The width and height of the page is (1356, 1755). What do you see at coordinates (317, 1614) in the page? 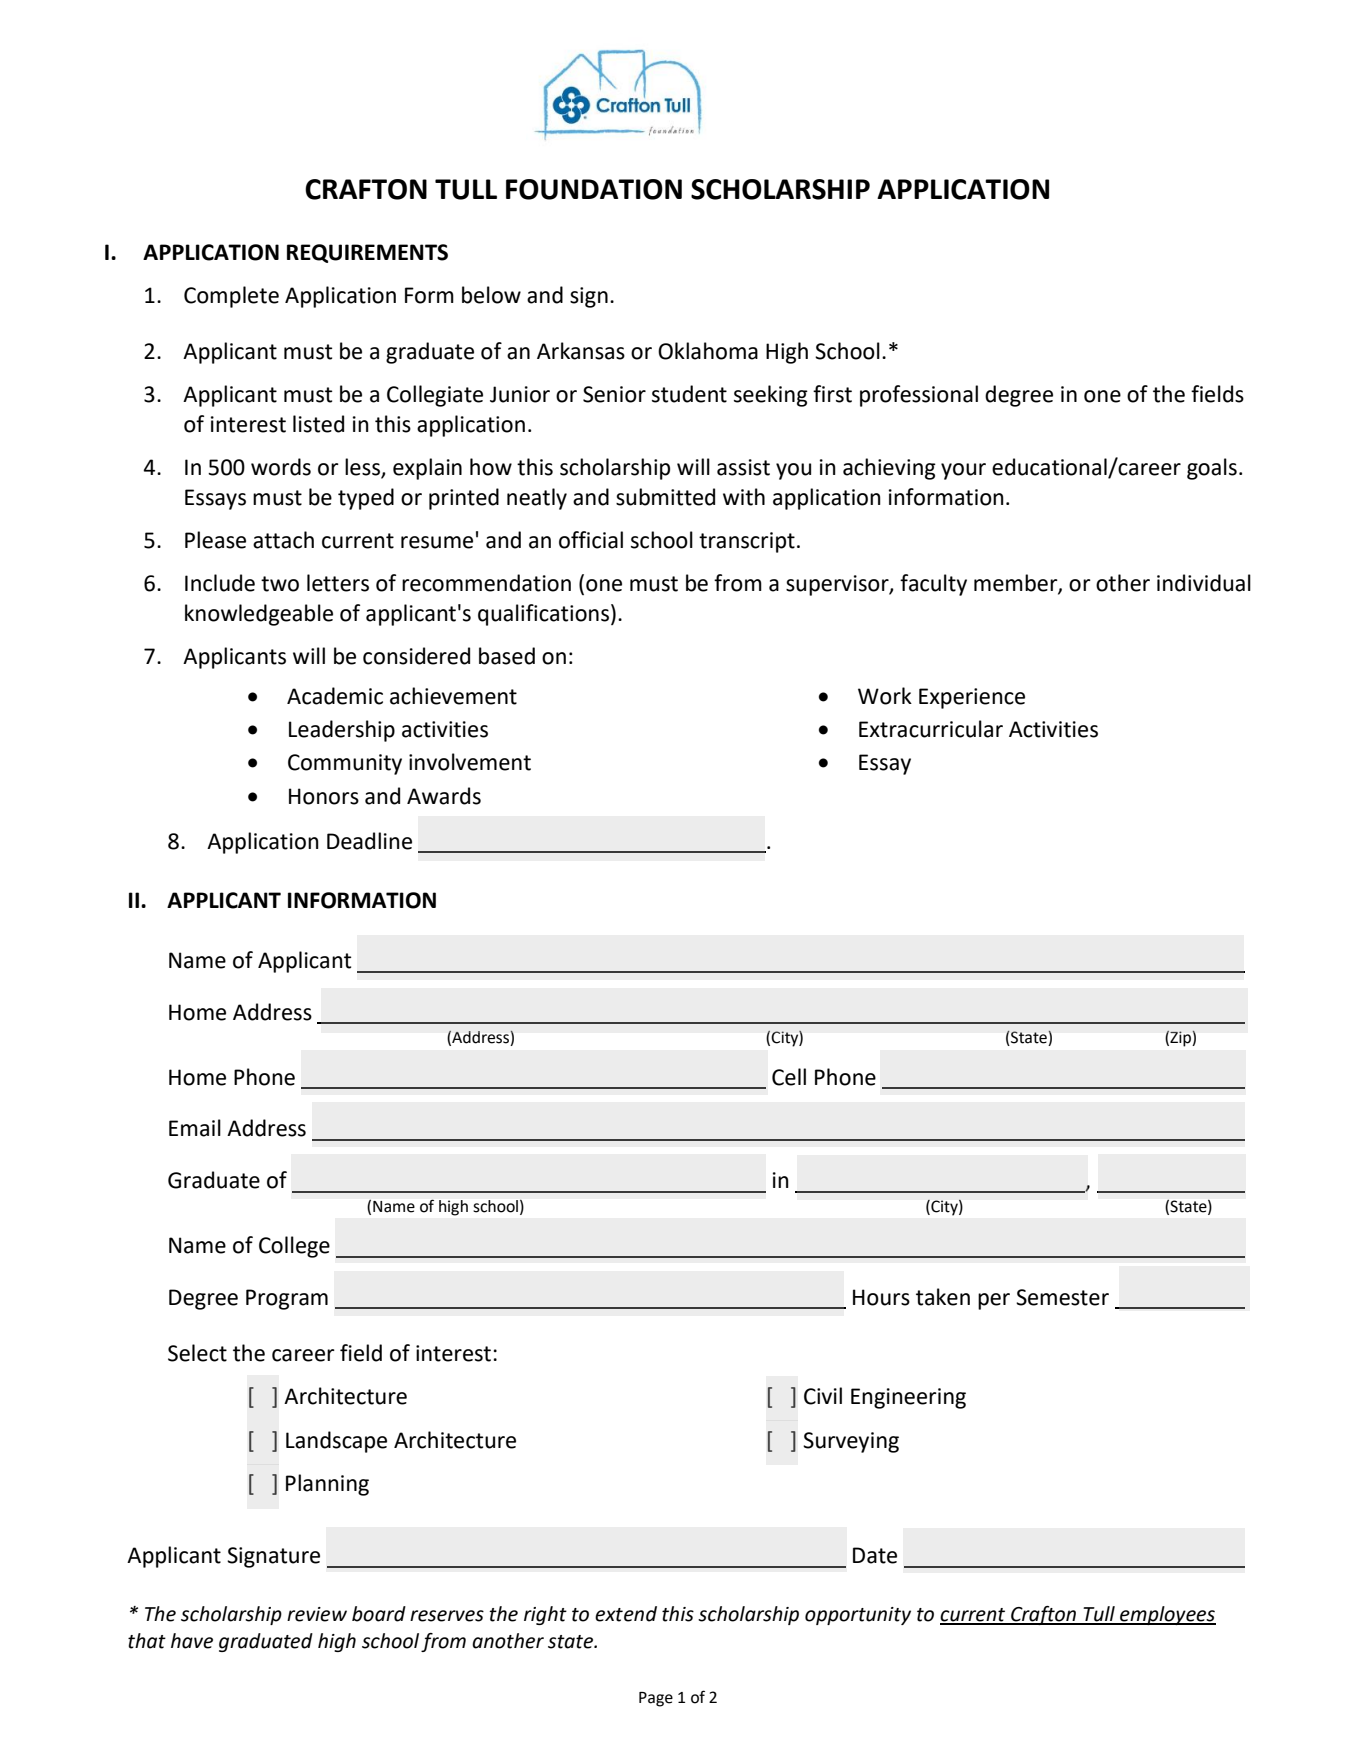
I see `review` at bounding box center [317, 1614].
